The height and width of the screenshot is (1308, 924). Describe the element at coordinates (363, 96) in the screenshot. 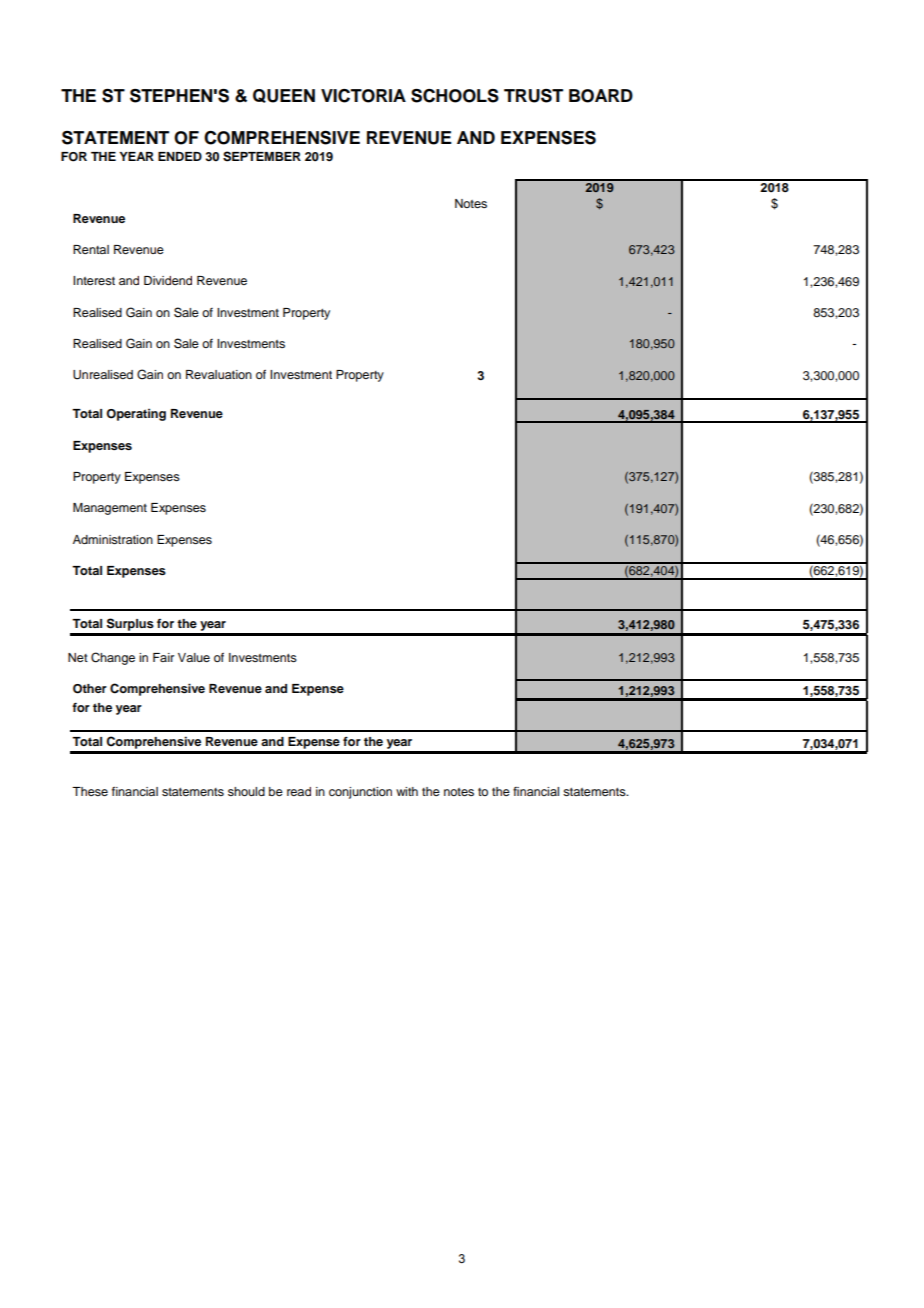

I see `VICTORIA` at that location.
